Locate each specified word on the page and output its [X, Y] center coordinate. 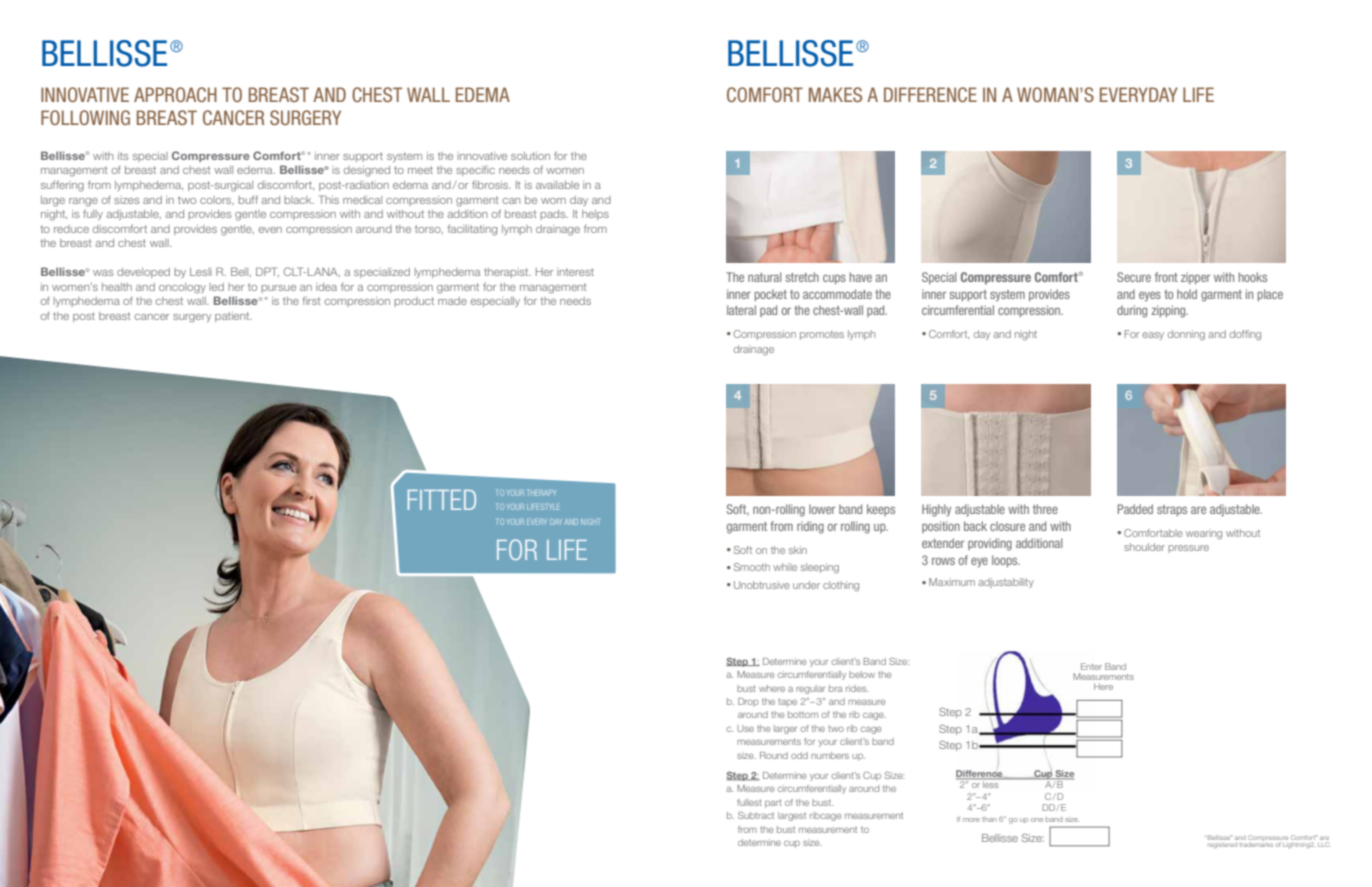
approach [175, 94]
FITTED [442, 500]
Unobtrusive [762, 585]
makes [835, 94]
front [1166, 277]
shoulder [1144, 547]
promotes [822, 335]
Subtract [756, 815]
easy [1153, 336]
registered [1223, 843]
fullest [749, 802]
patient [233, 317]
